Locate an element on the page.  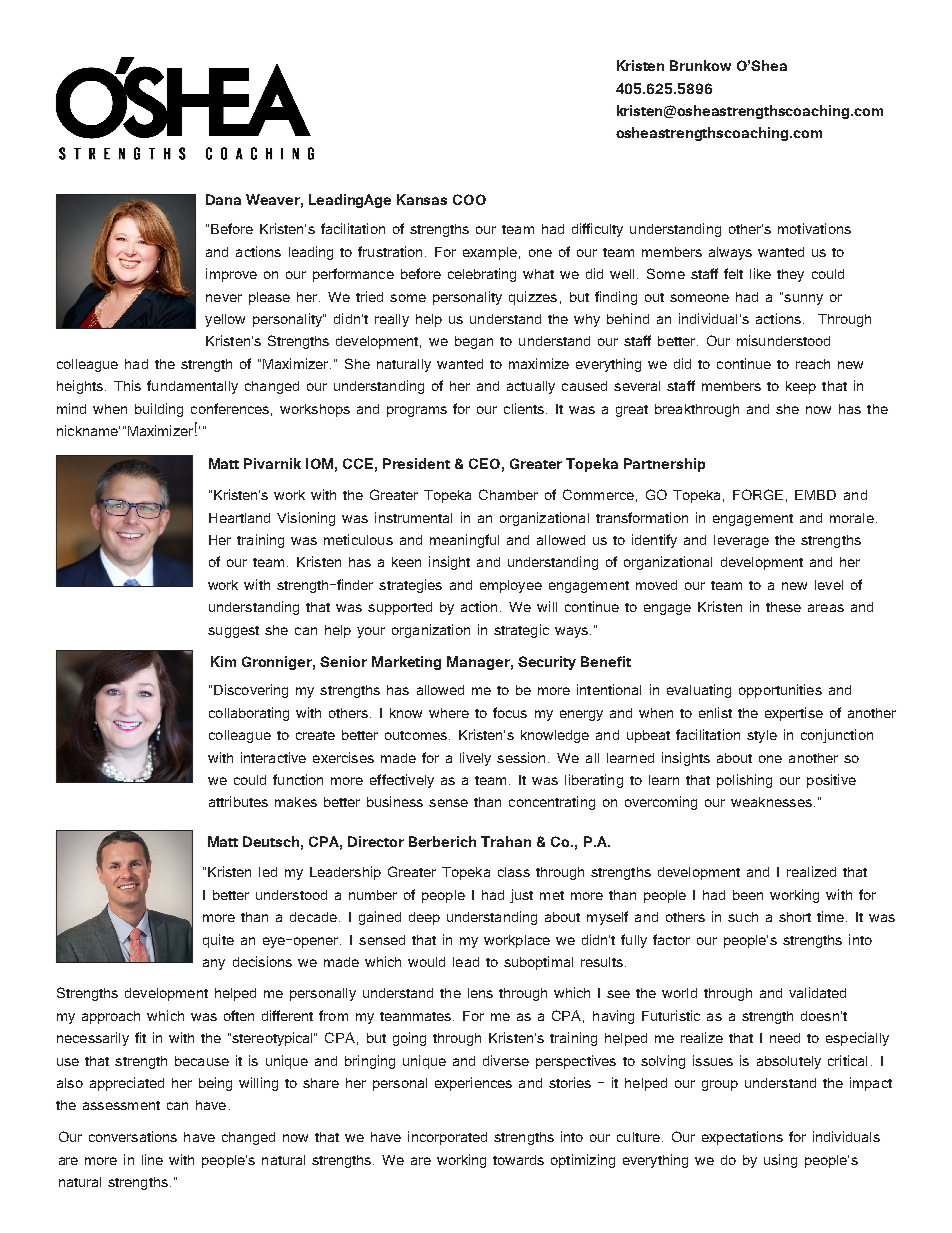
expectations is located at coordinates (742, 1138).
